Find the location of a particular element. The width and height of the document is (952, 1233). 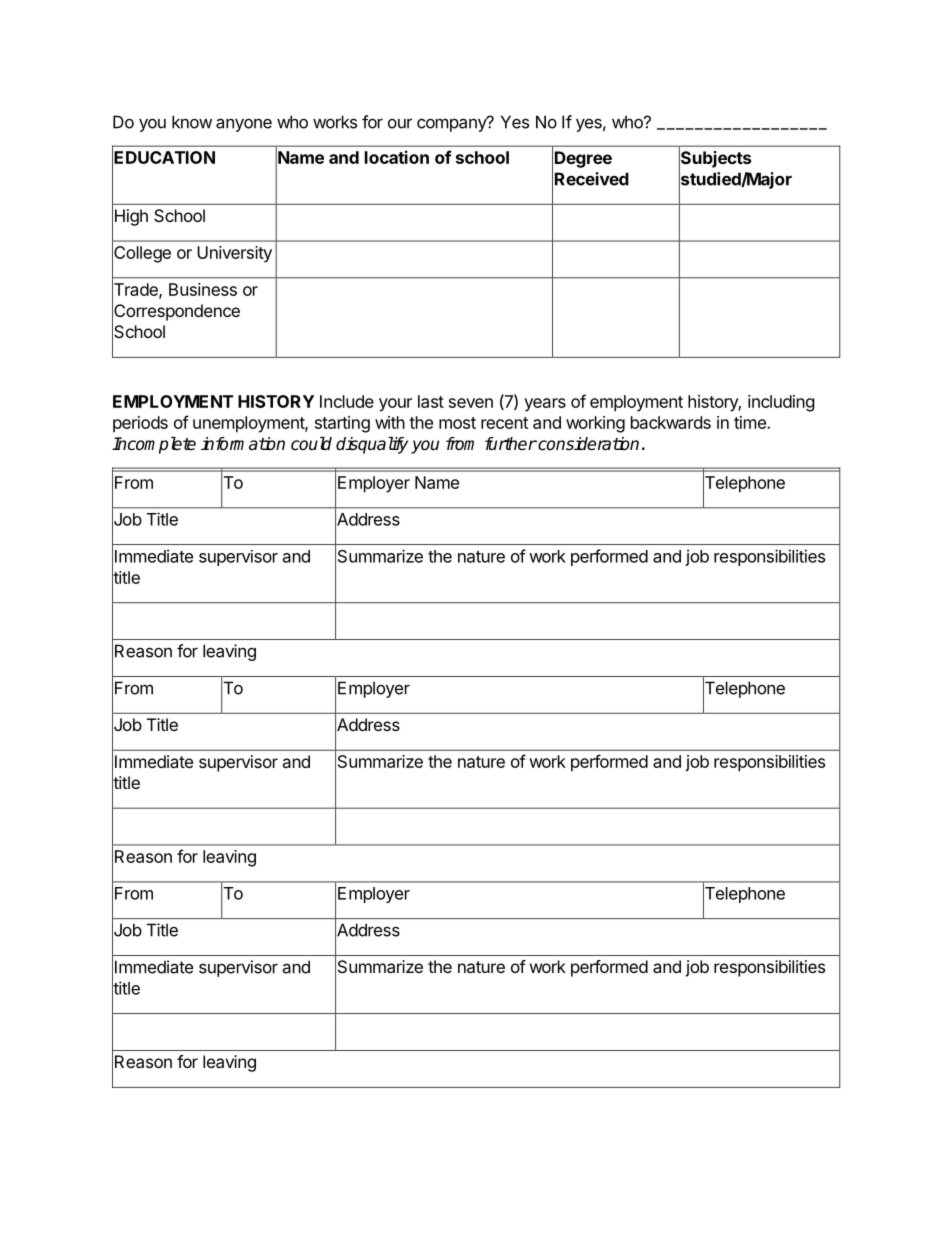

information is located at coordinates (243, 444).
